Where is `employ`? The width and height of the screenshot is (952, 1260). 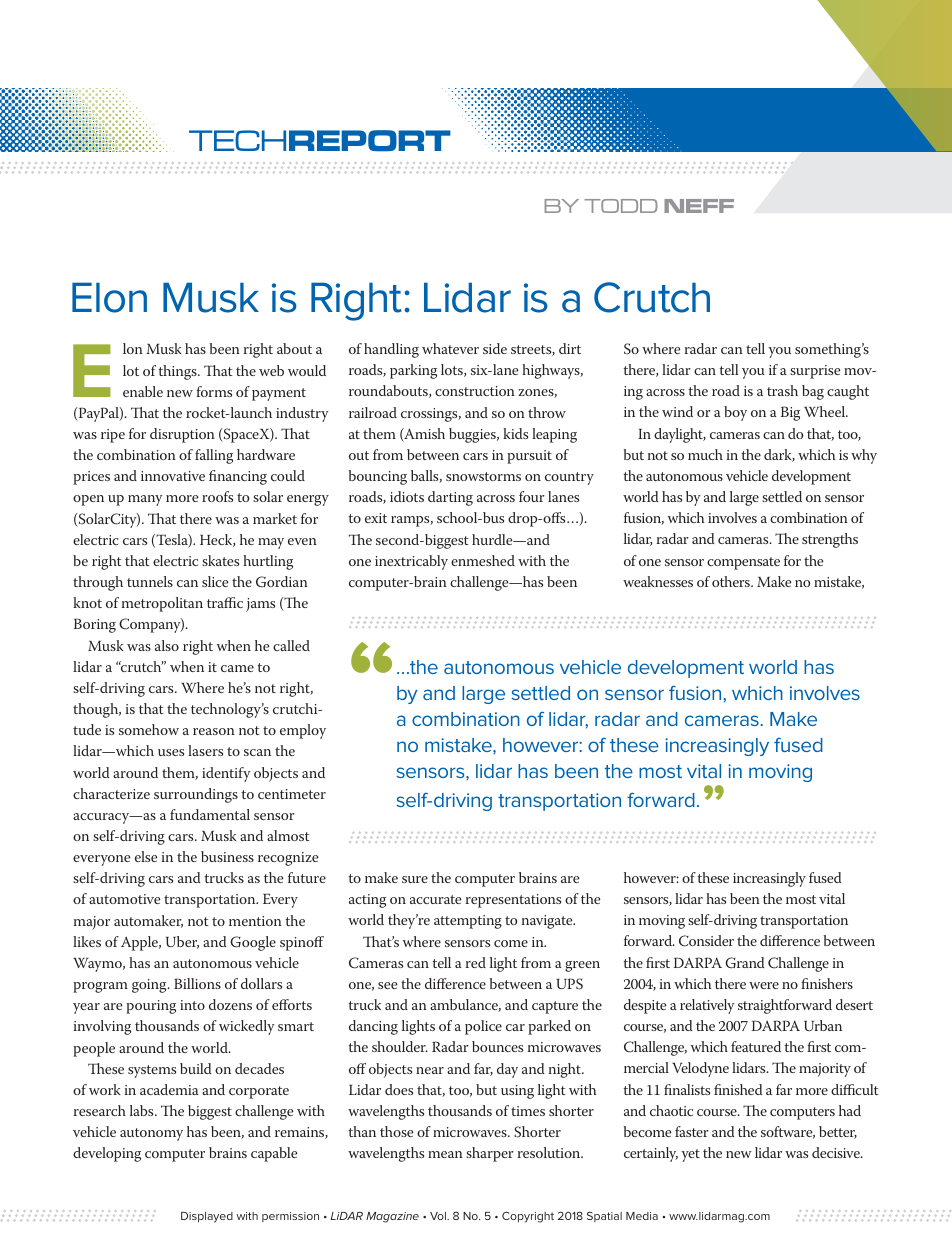
employ is located at coordinates (303, 731).
